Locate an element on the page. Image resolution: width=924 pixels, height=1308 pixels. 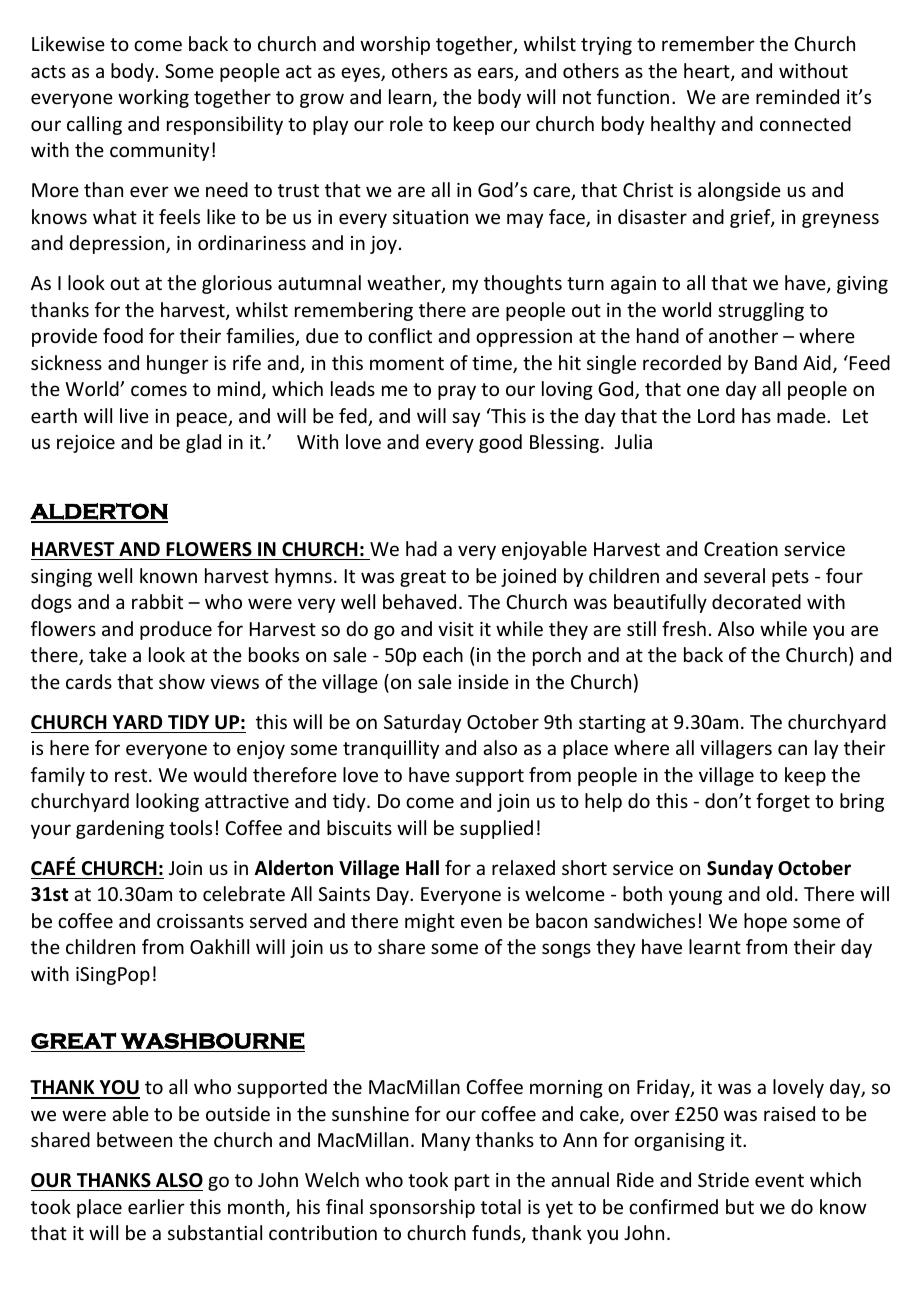
forget is located at coordinates (783, 802).
